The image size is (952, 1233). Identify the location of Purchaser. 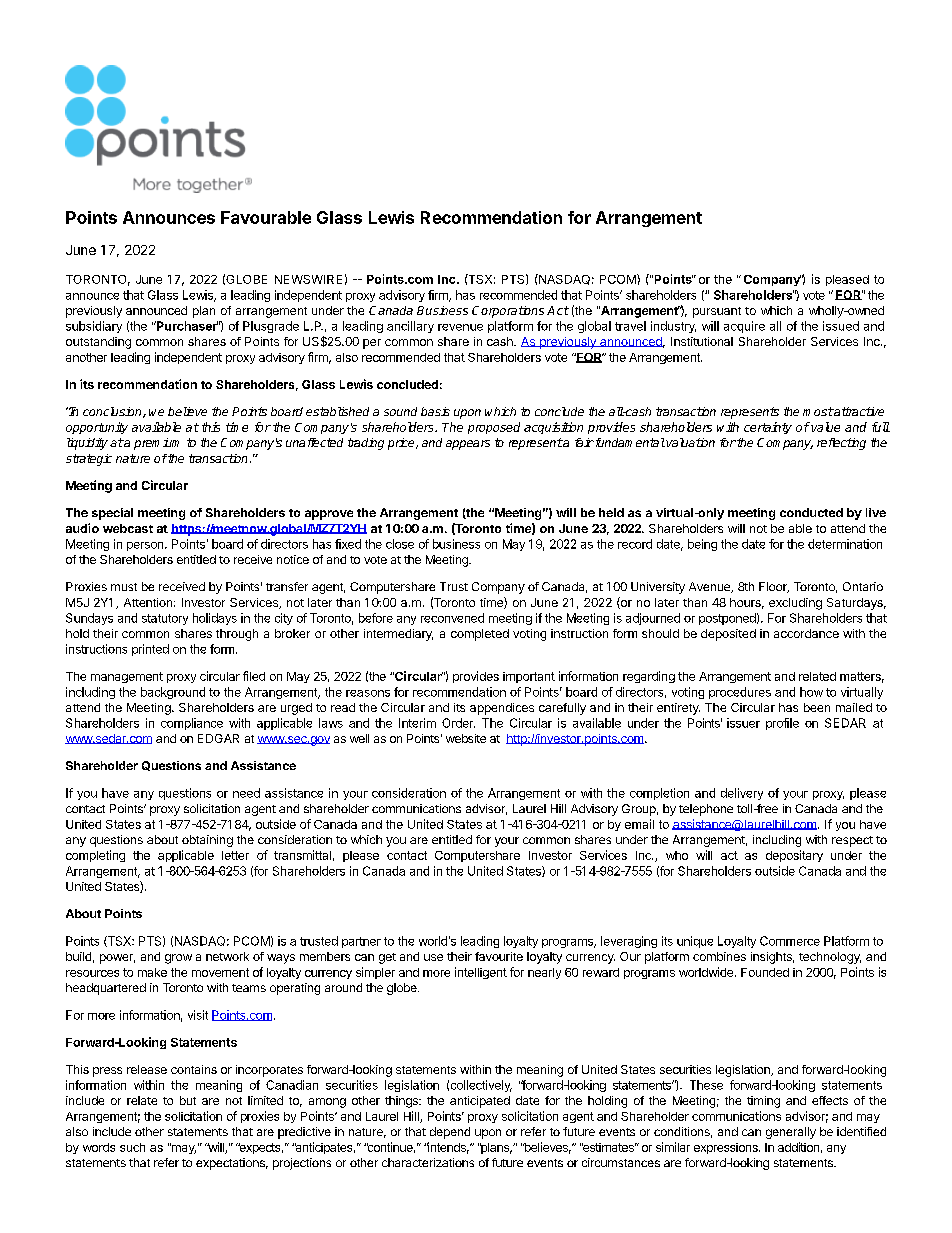
(186, 326).
